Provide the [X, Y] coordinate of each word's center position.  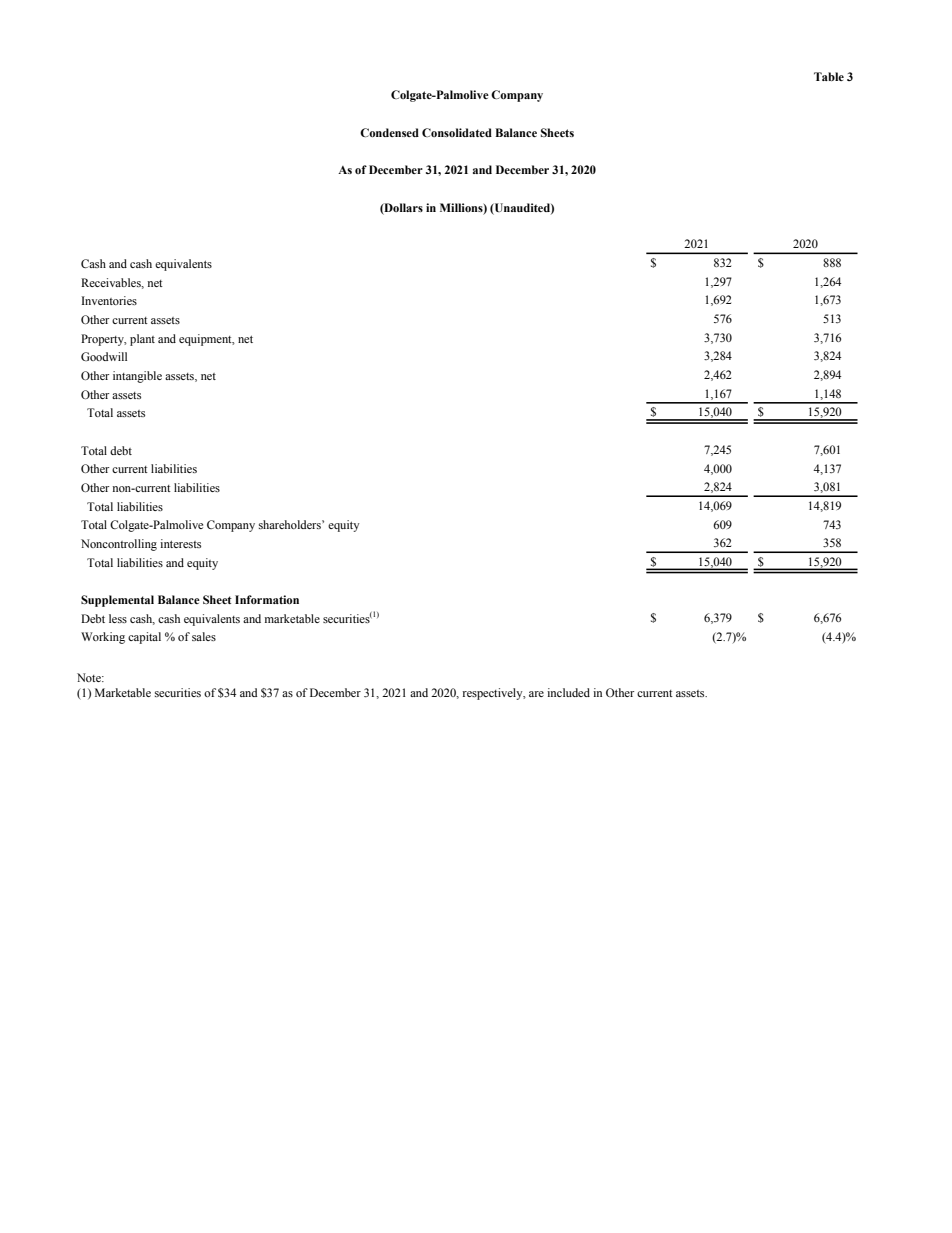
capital [144, 638]
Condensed [389, 132]
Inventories [109, 300]
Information [267, 599]
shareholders [291, 524]
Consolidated [457, 132]
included [568, 692]
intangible [137, 377]
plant [142, 340]
